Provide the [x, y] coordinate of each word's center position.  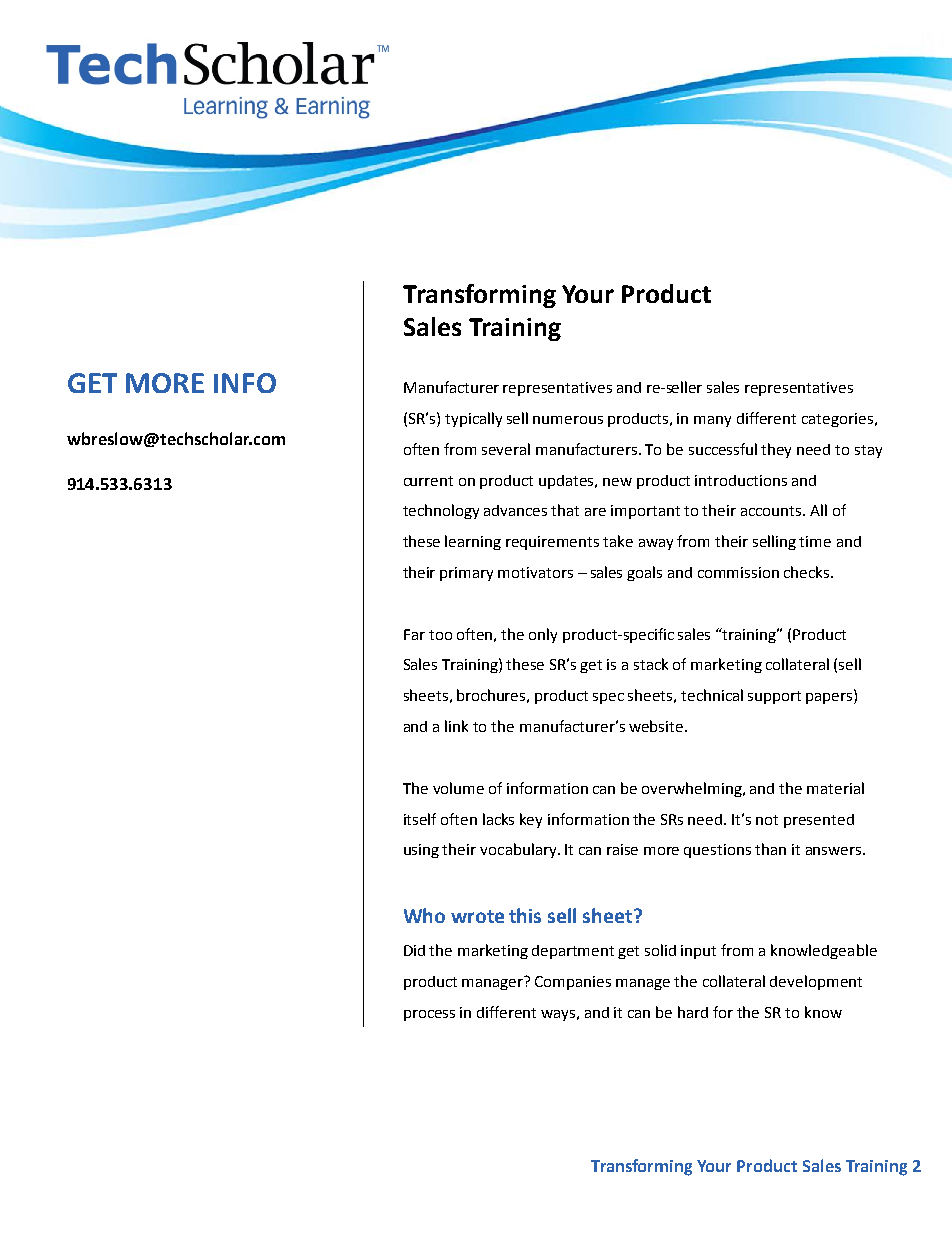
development [816, 982]
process [429, 1015]
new [617, 482]
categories [837, 420]
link [456, 726]
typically [473, 419]
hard [693, 1012]
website [657, 726]
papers [830, 698]
